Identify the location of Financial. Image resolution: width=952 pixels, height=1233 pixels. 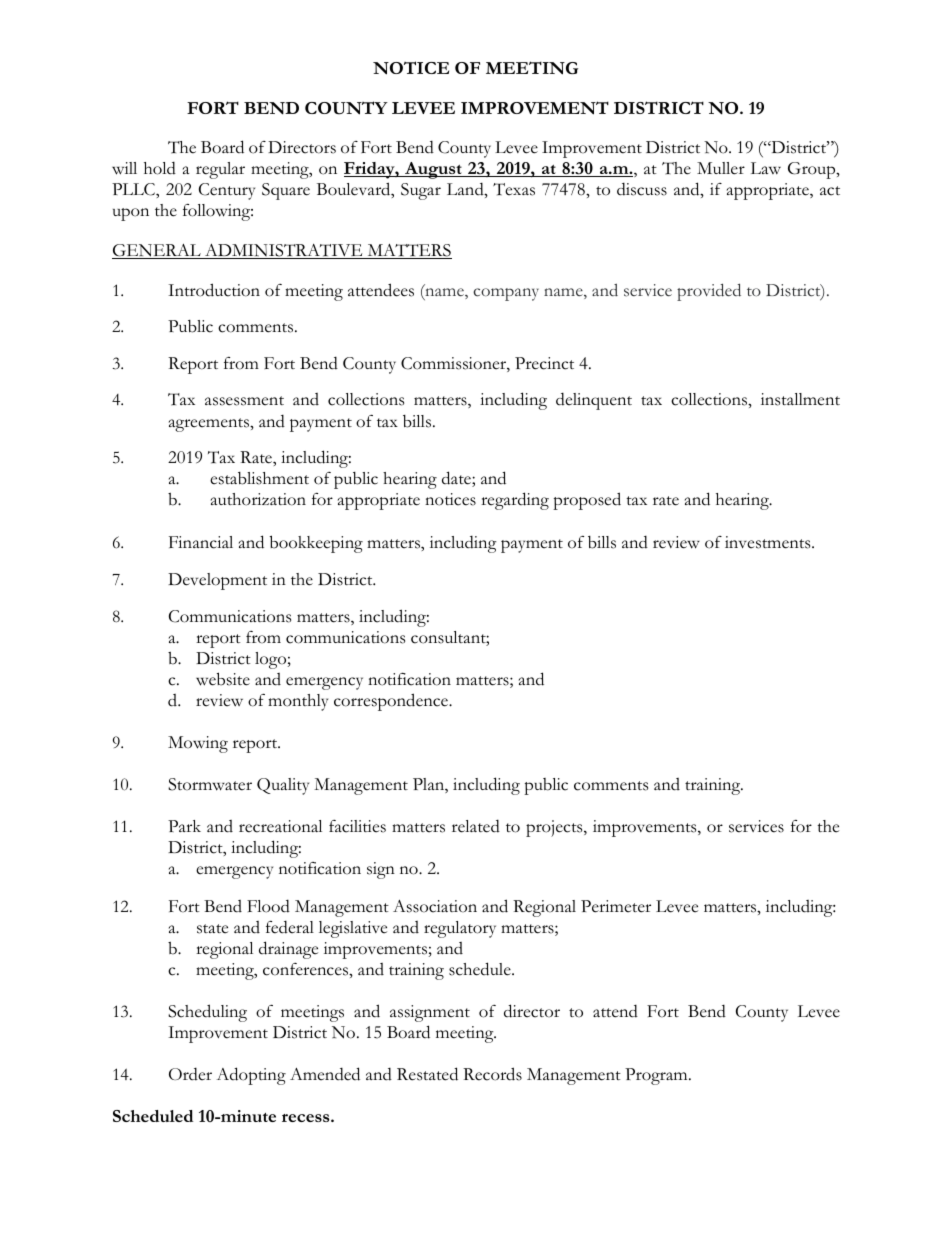
(201, 542).
